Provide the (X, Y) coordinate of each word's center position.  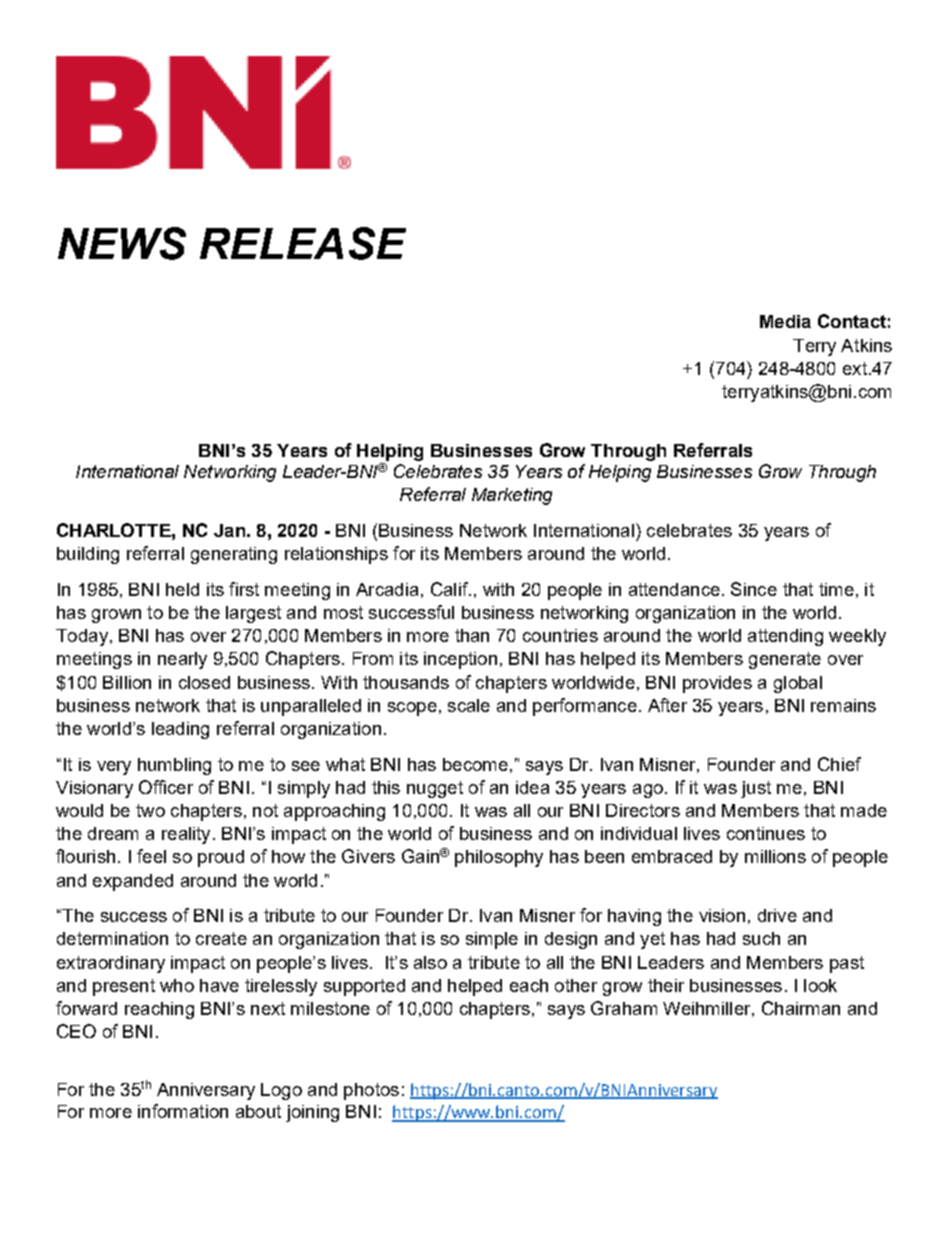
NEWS (122, 243)
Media (785, 321)
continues (766, 833)
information (183, 1111)
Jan (229, 530)
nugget (435, 789)
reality (186, 835)
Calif (450, 589)
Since (754, 589)
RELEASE (303, 243)
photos (371, 1091)
